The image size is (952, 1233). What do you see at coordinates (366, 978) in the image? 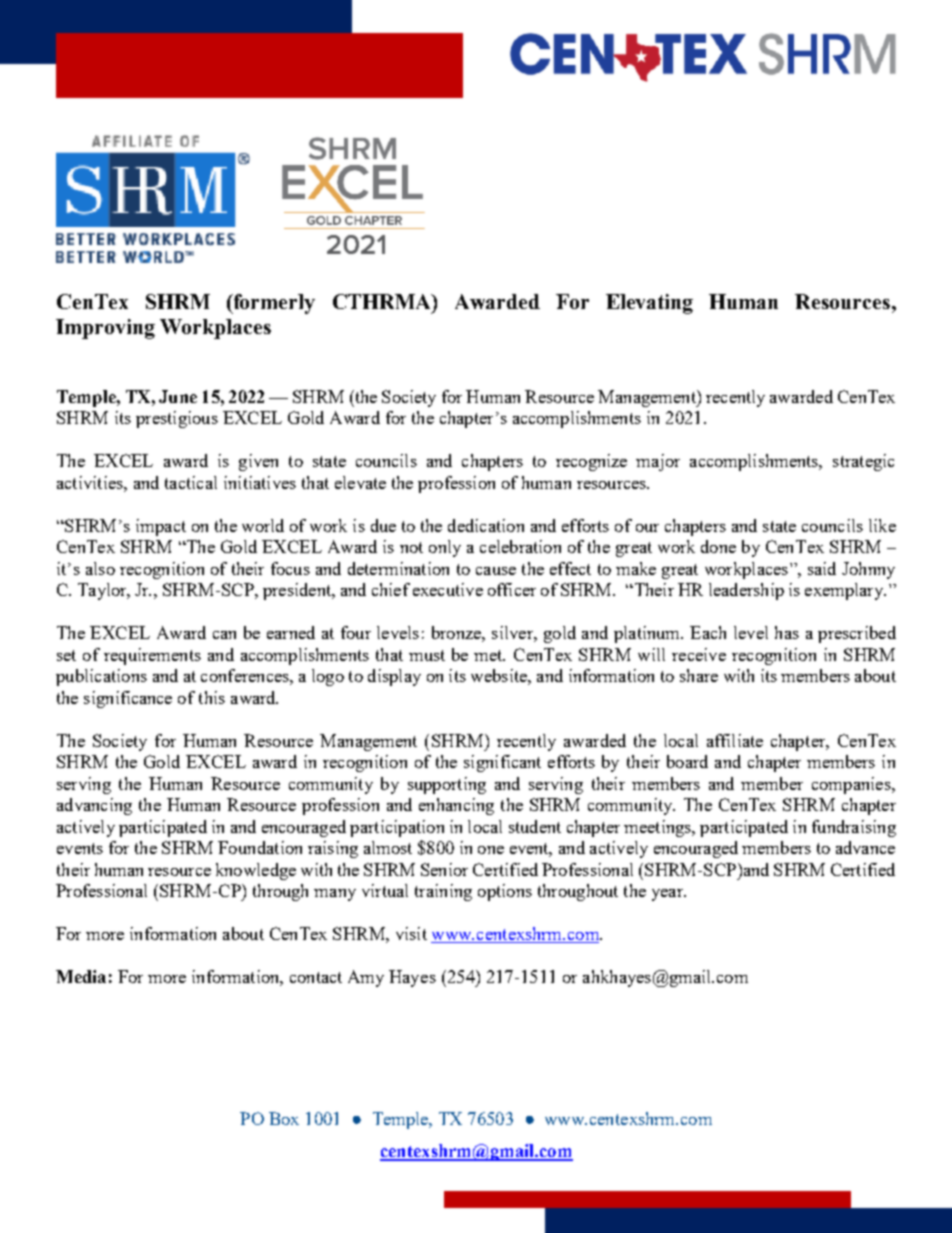
I see `Amy` at bounding box center [366, 978].
